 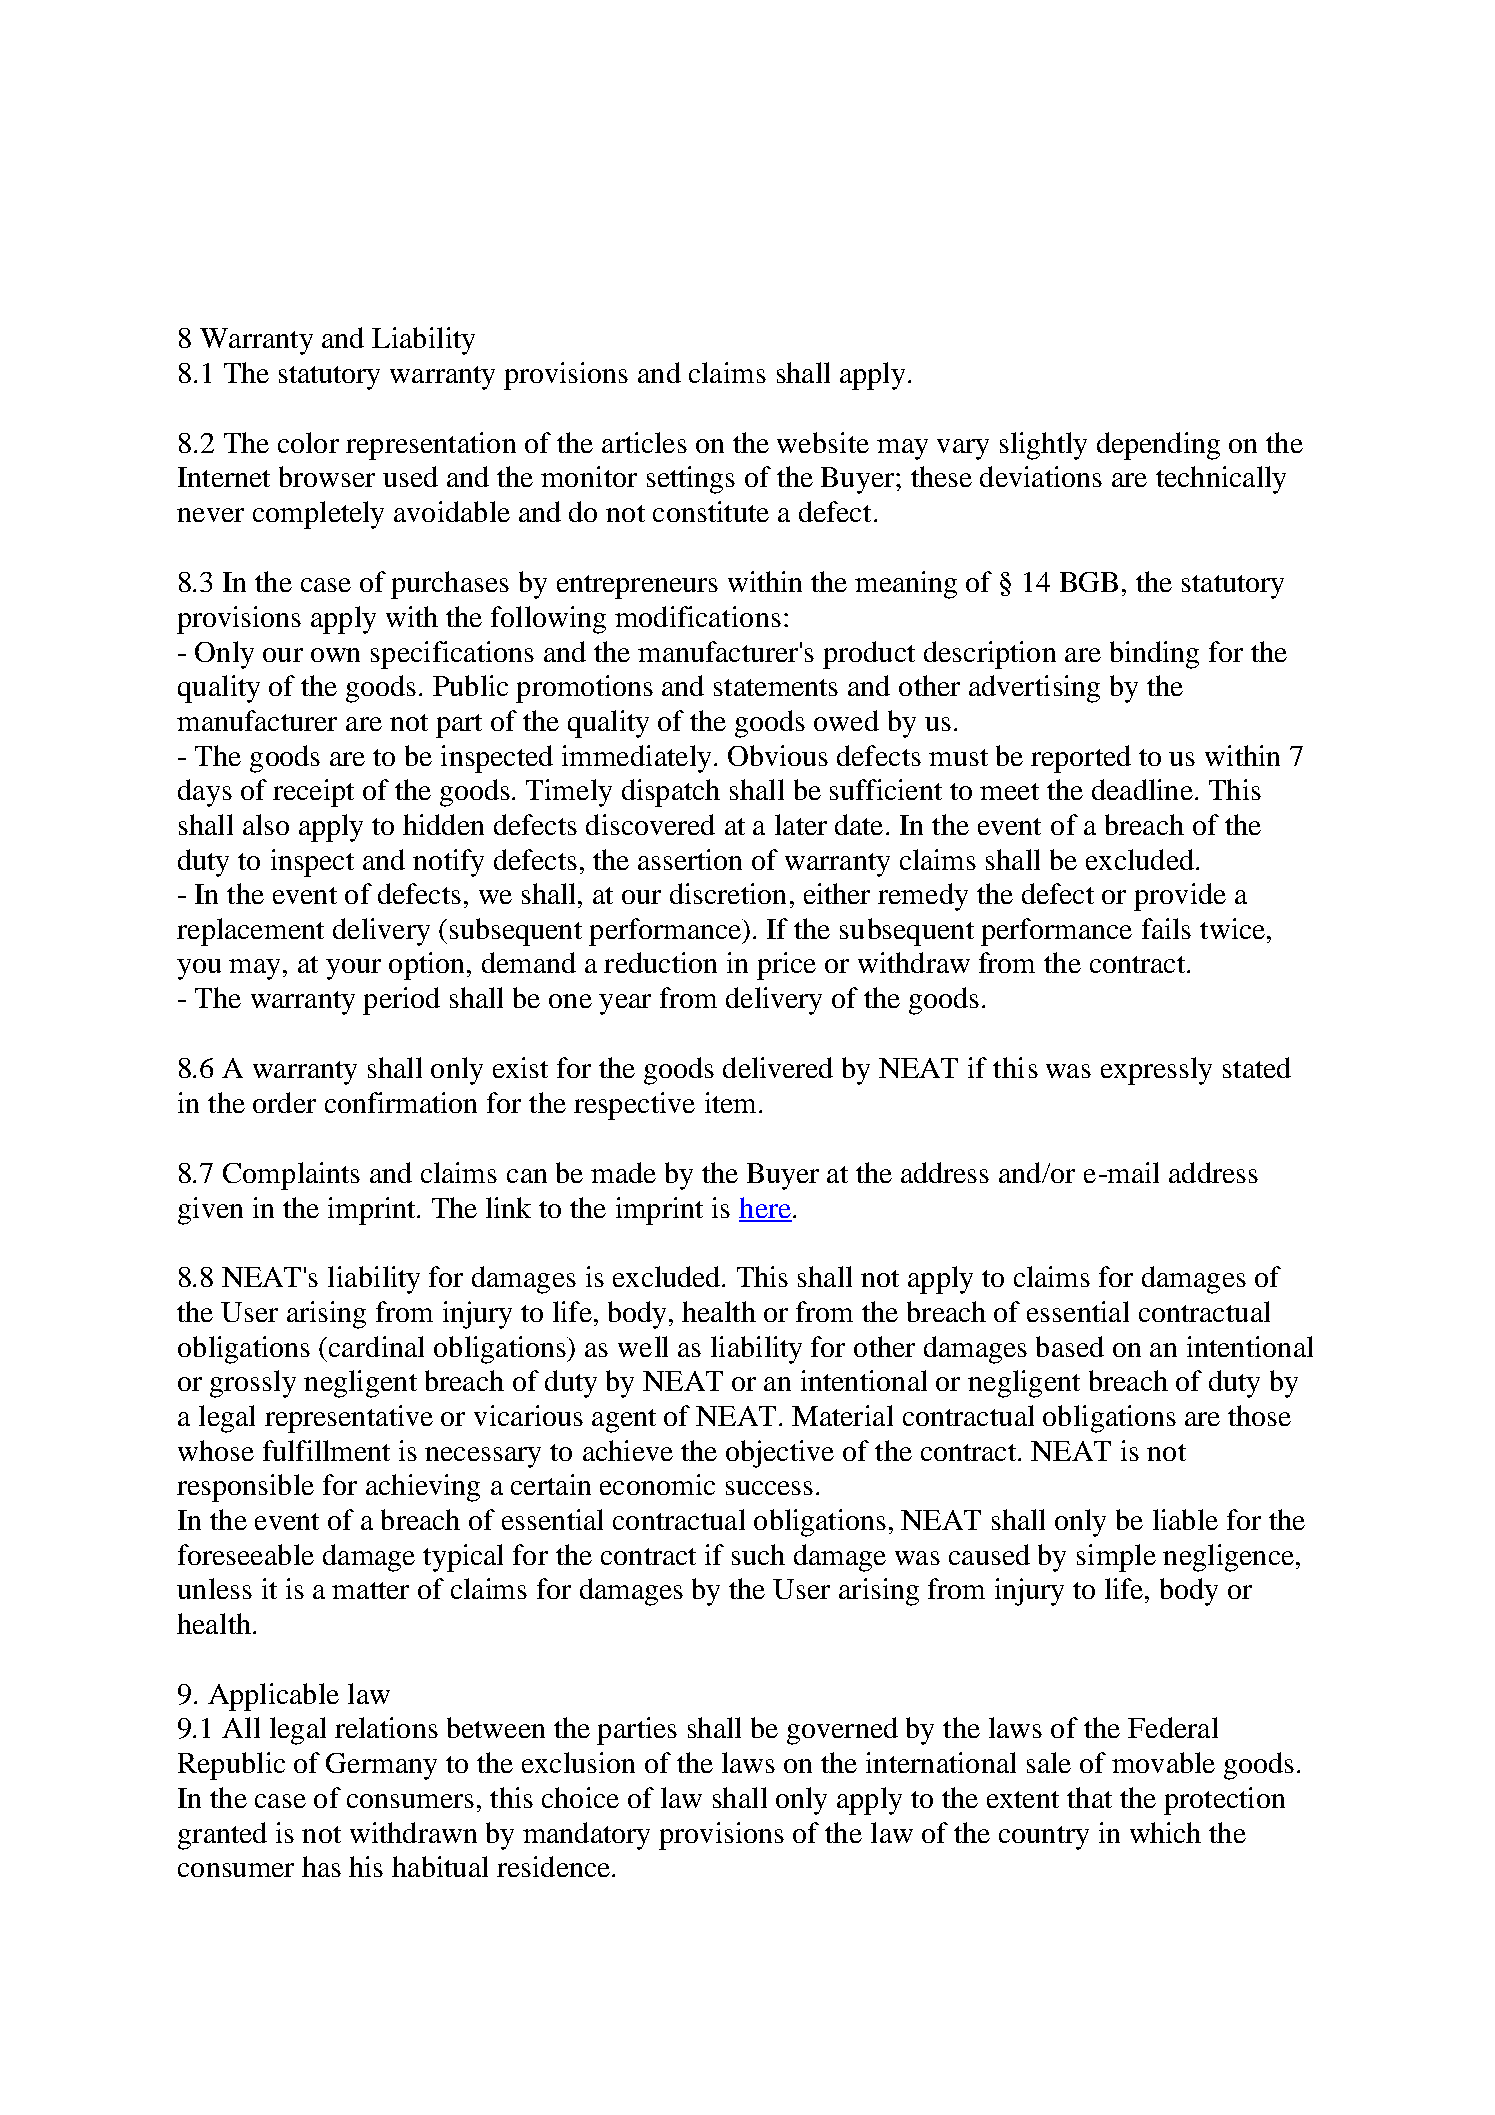 What do you see at coordinates (586, 1836) in the screenshot?
I see `mandatory` at bounding box center [586, 1836].
